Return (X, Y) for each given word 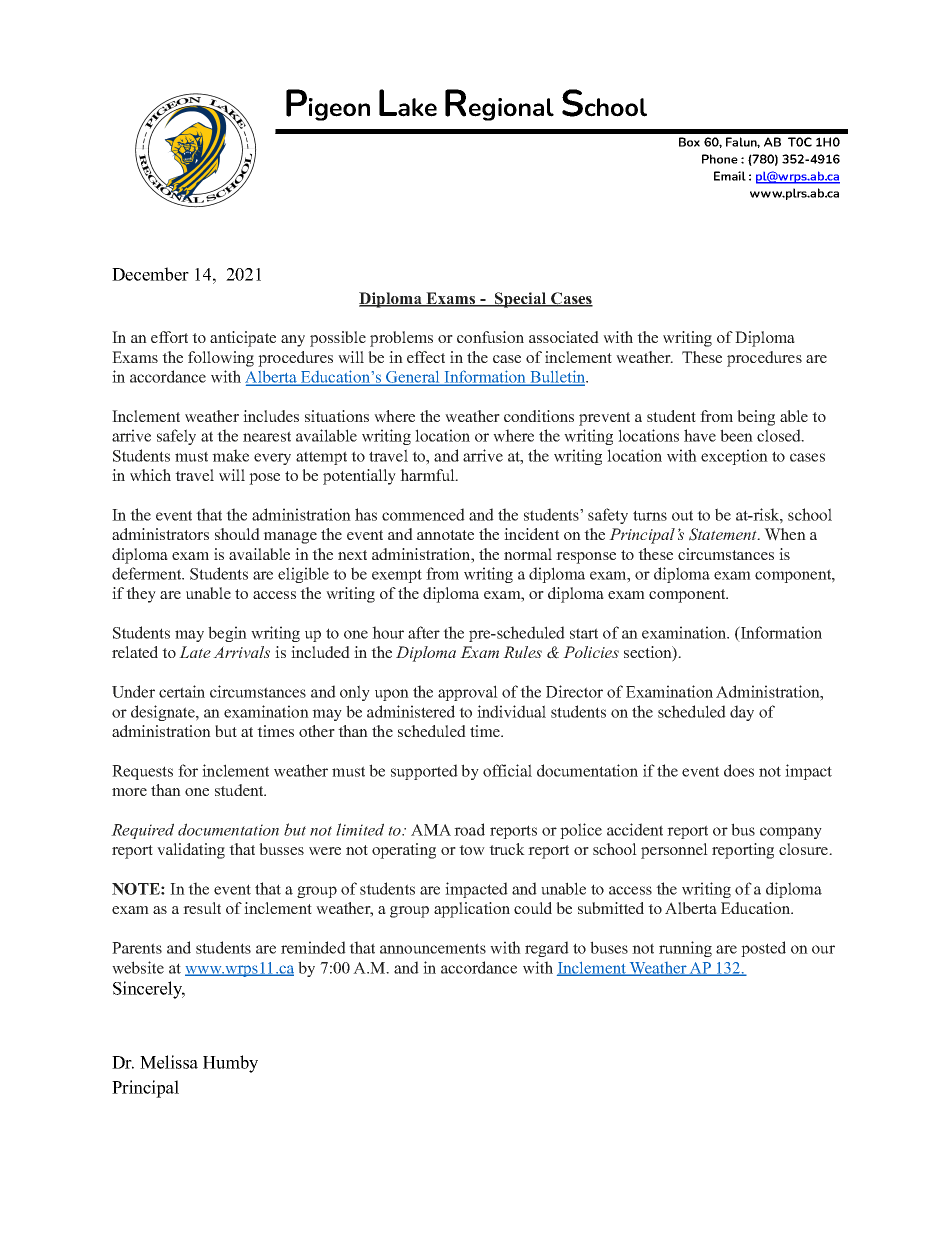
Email (730, 176)
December (150, 274)
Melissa (169, 1062)
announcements (433, 948)
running (685, 949)
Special (521, 300)
